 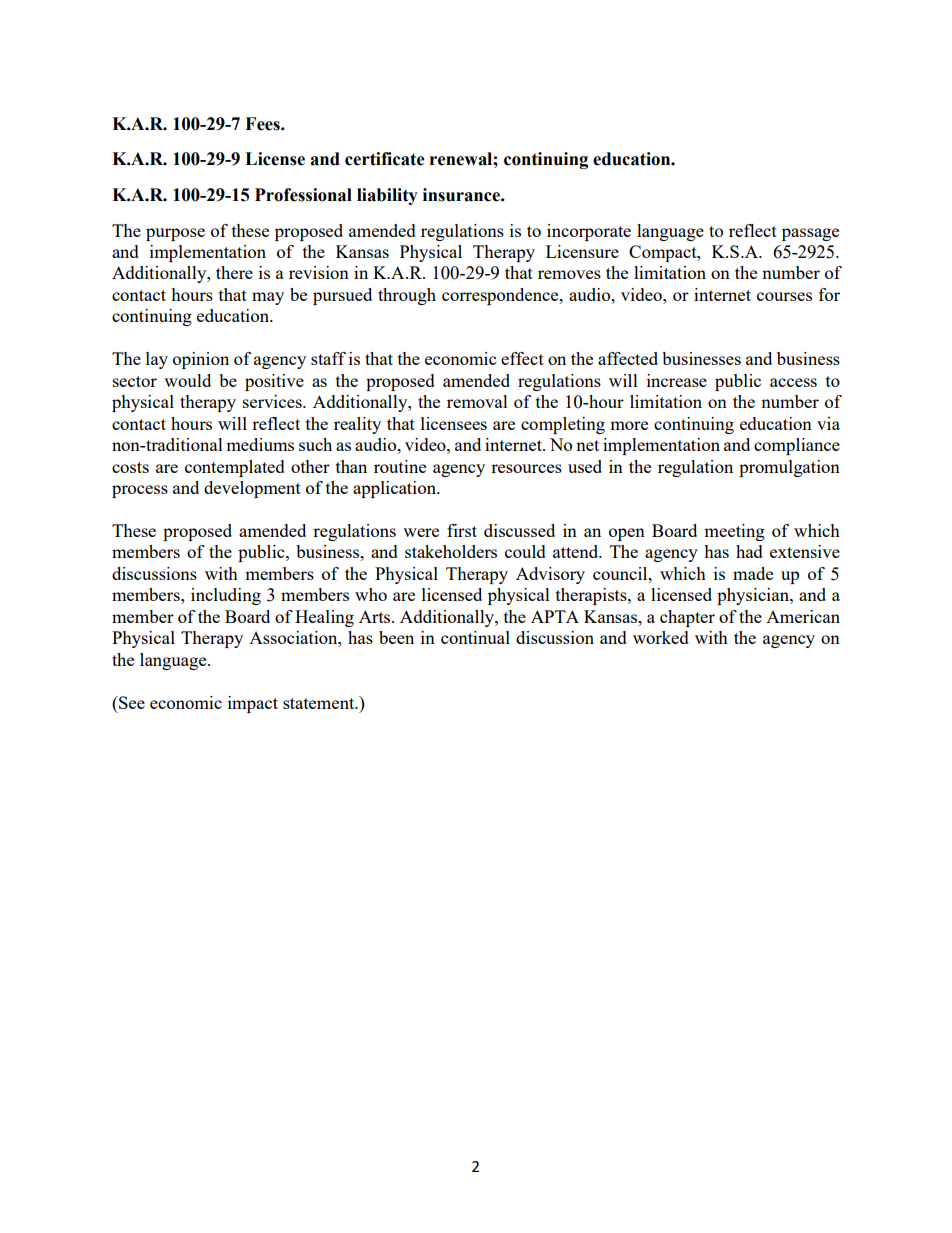 What do you see at coordinates (661, 637) in the screenshot?
I see `worked` at bounding box center [661, 637].
